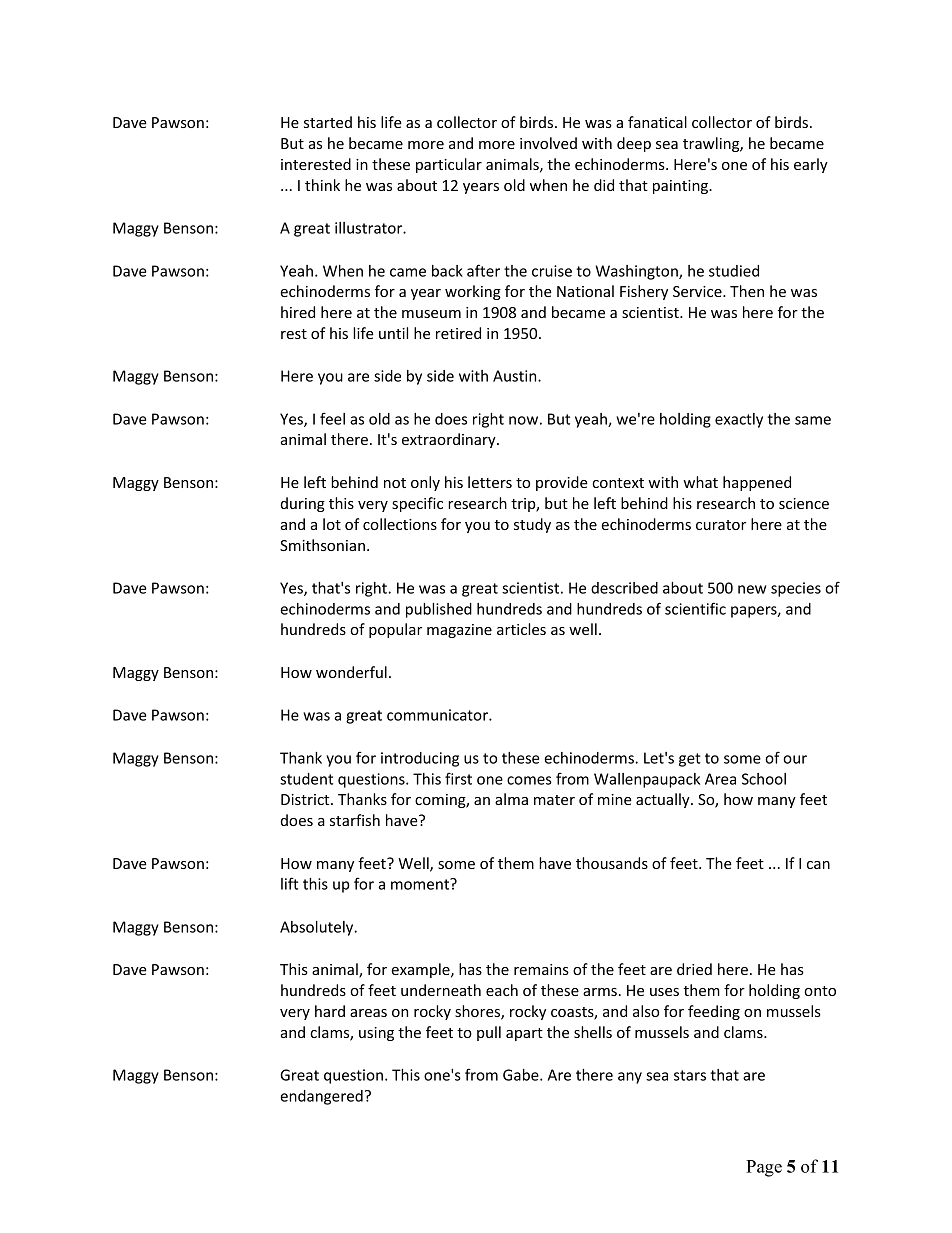  I want to click on thousands, so click(612, 863).
